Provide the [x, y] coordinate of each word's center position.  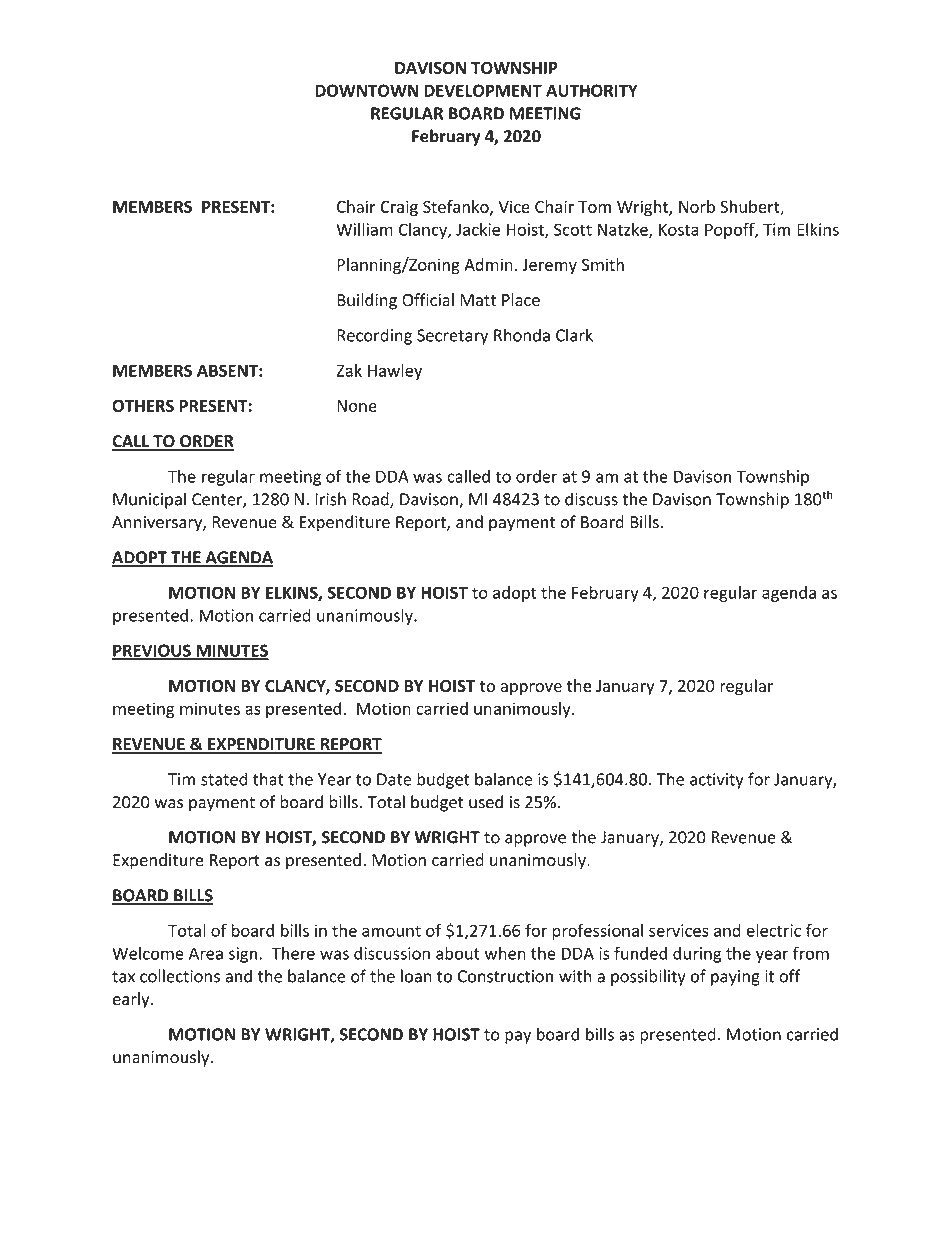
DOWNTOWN [366, 90]
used [486, 802]
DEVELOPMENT [483, 90]
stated [224, 779]
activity [717, 781]
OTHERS [143, 405]
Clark [574, 335]
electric [773, 930]
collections [180, 976]
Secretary [452, 337]
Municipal [149, 500]
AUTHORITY [592, 90]
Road [371, 500]
